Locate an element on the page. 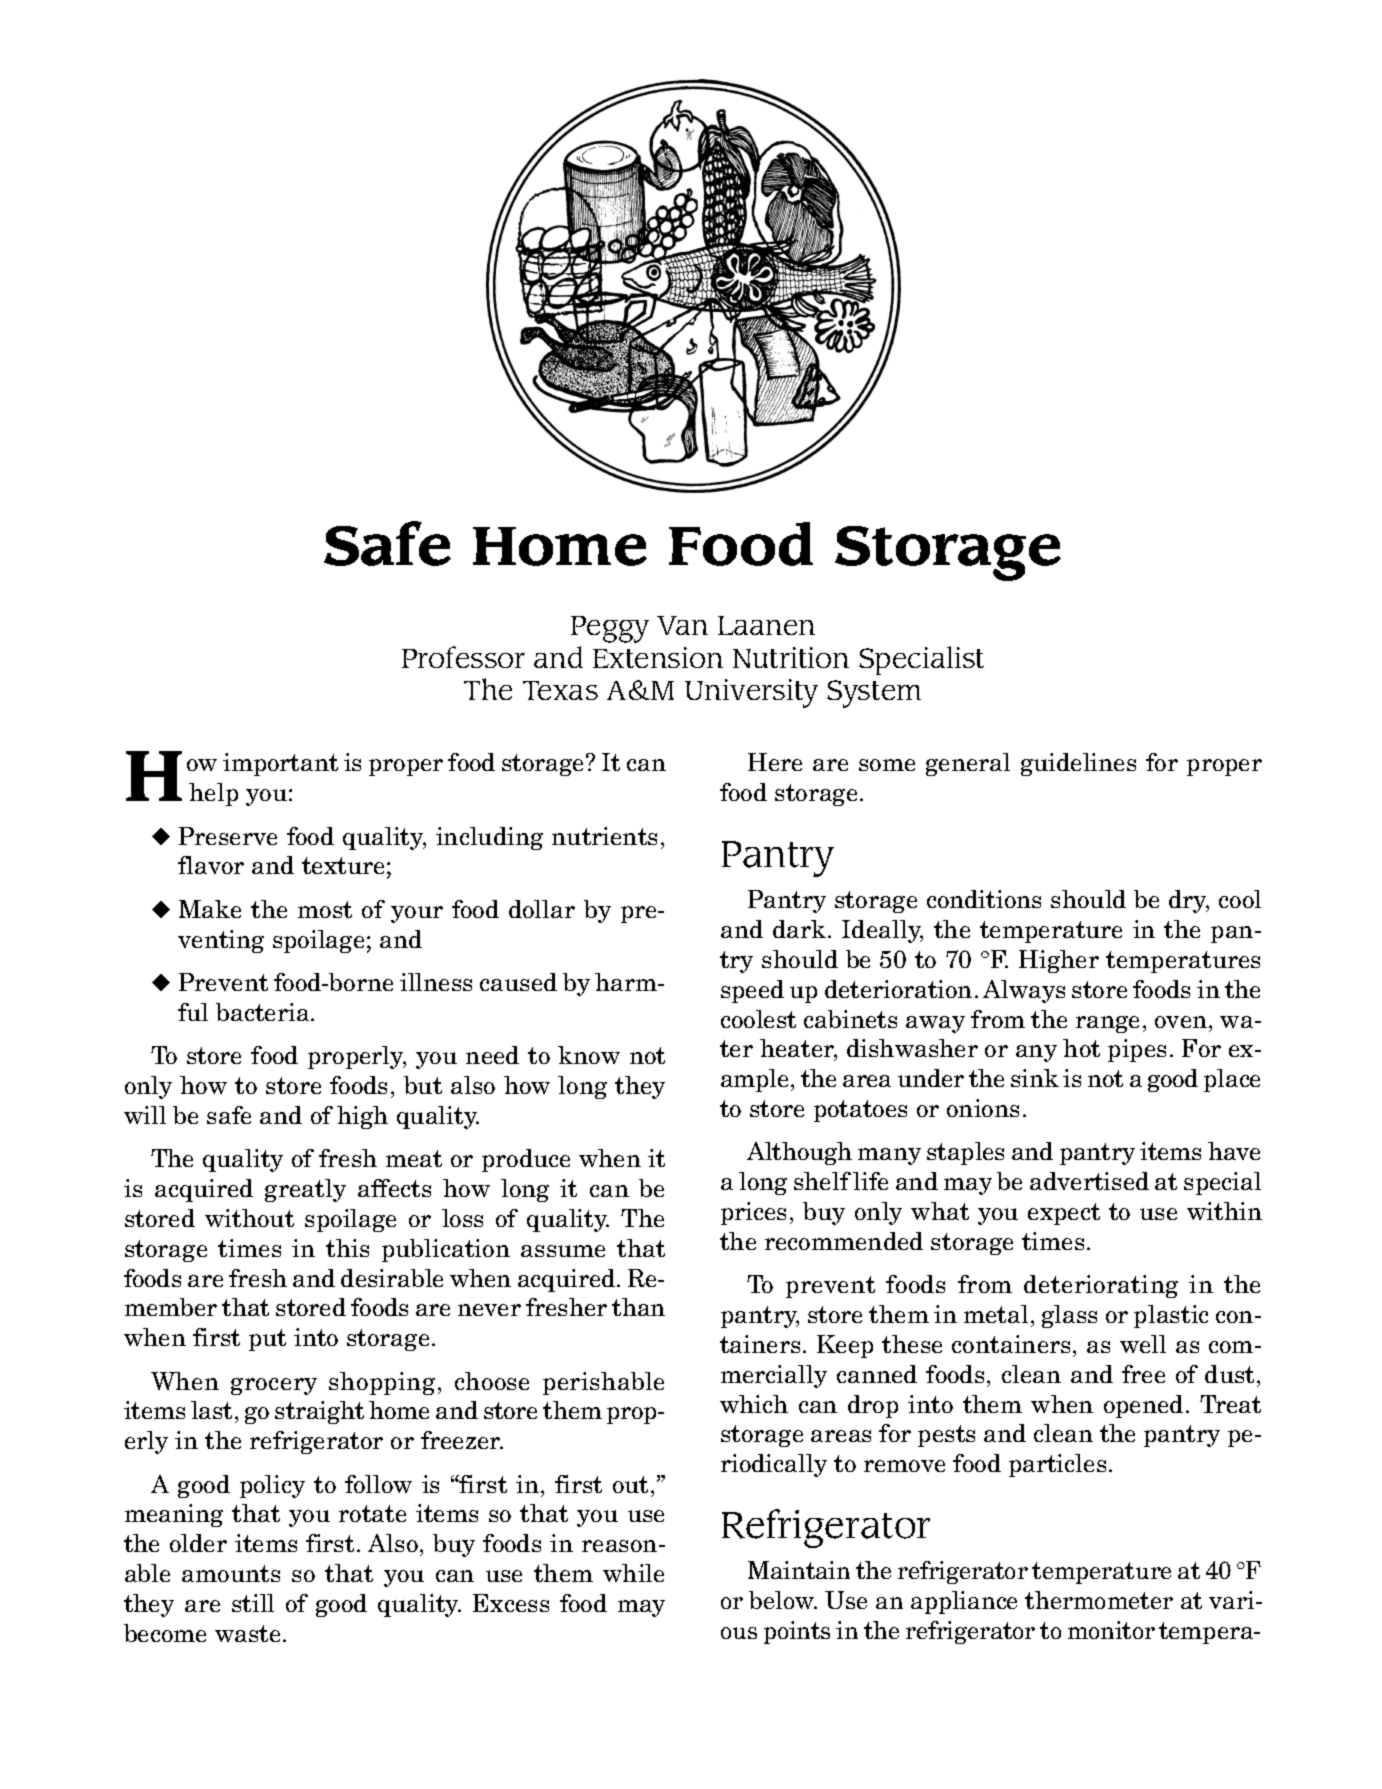 The image size is (1382, 1789). Although is located at coordinates (799, 1153).
